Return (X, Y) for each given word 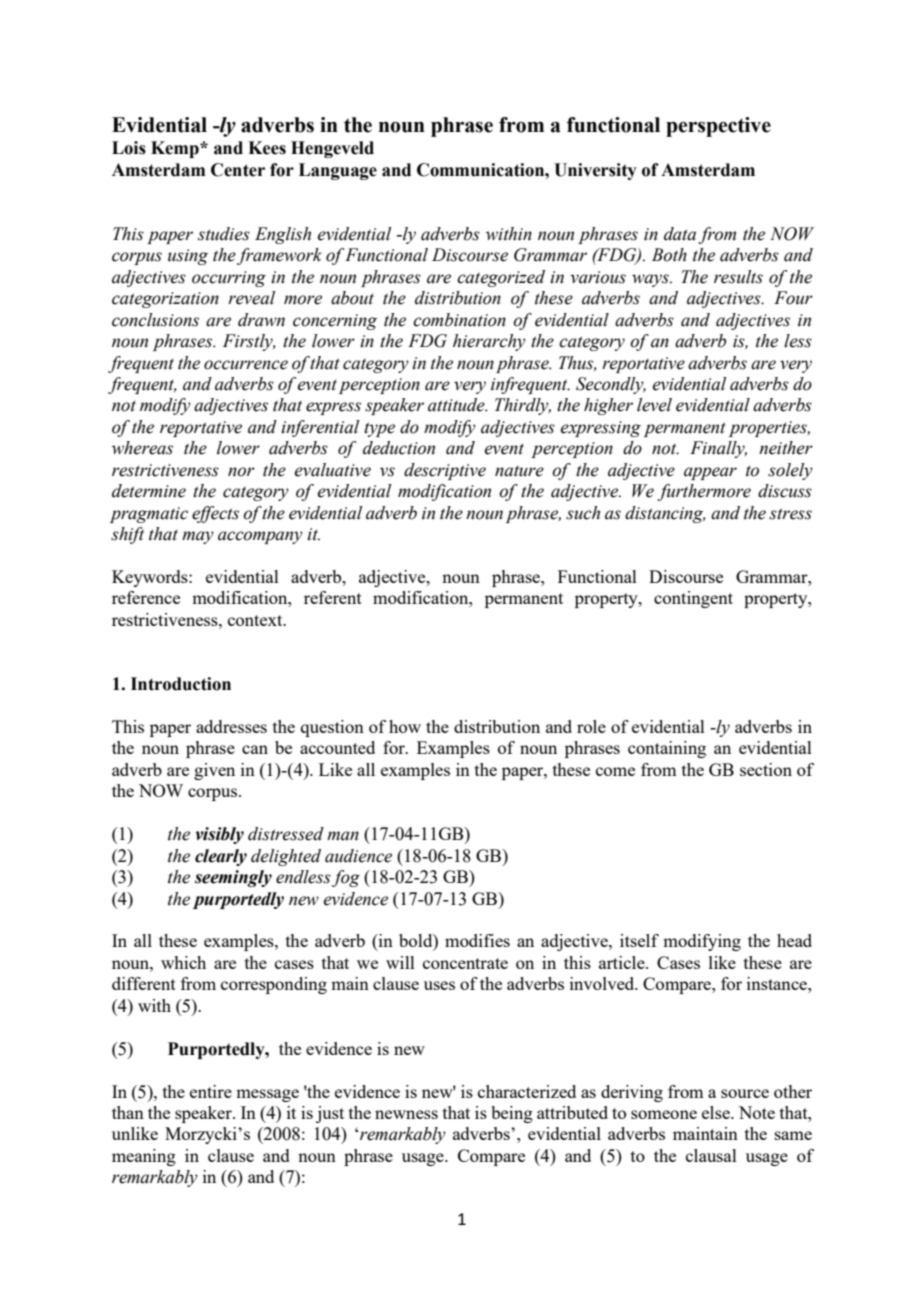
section (766, 769)
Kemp (176, 149)
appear (710, 473)
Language (338, 171)
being (512, 1114)
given (214, 771)
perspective (718, 127)
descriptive (445, 471)
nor (241, 472)
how (405, 726)
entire (211, 1091)
